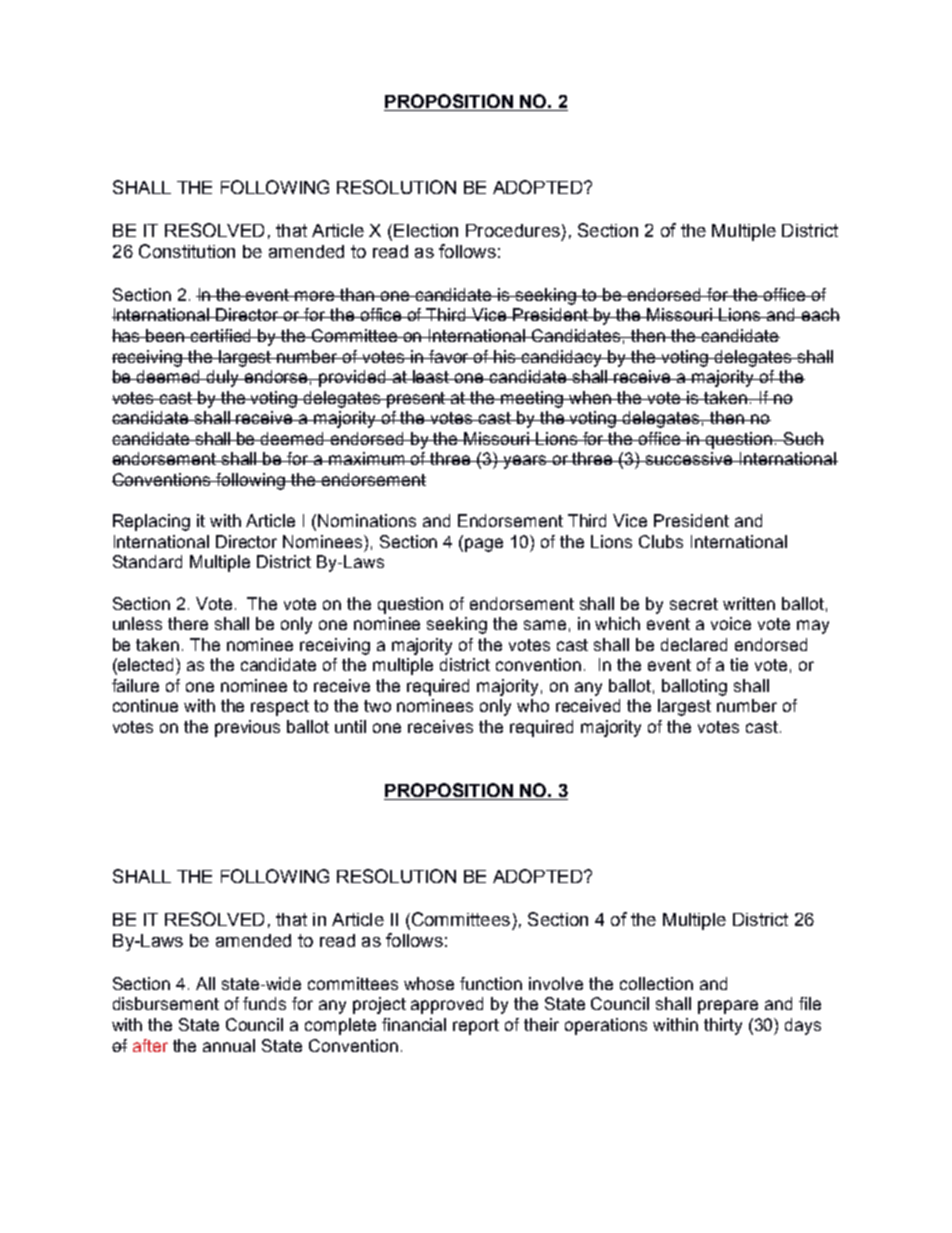 The width and height of the page is (952, 1233). What do you see at coordinates (476, 1027) in the page?
I see `report` at bounding box center [476, 1027].
